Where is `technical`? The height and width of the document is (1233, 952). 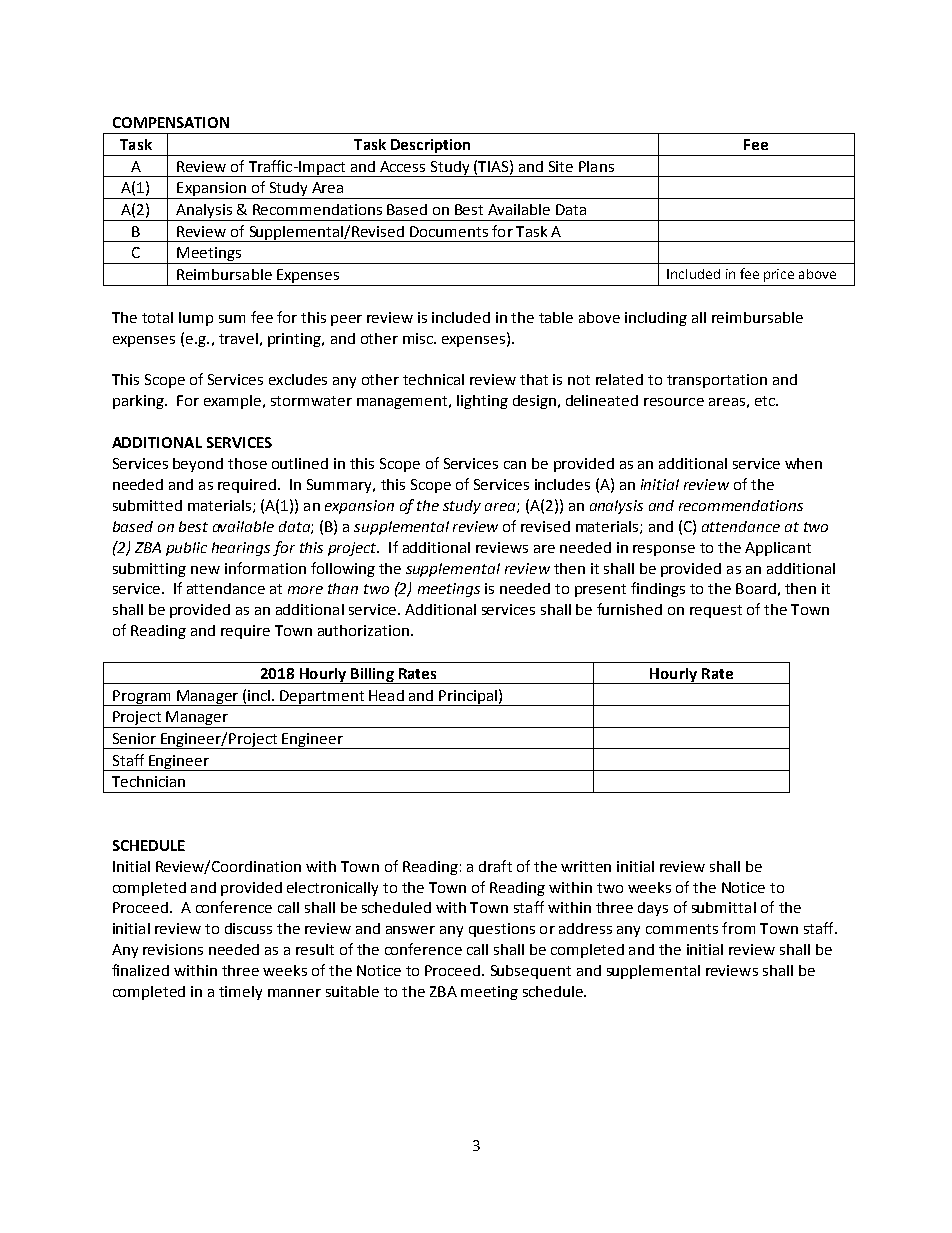 technical is located at coordinates (433, 379).
